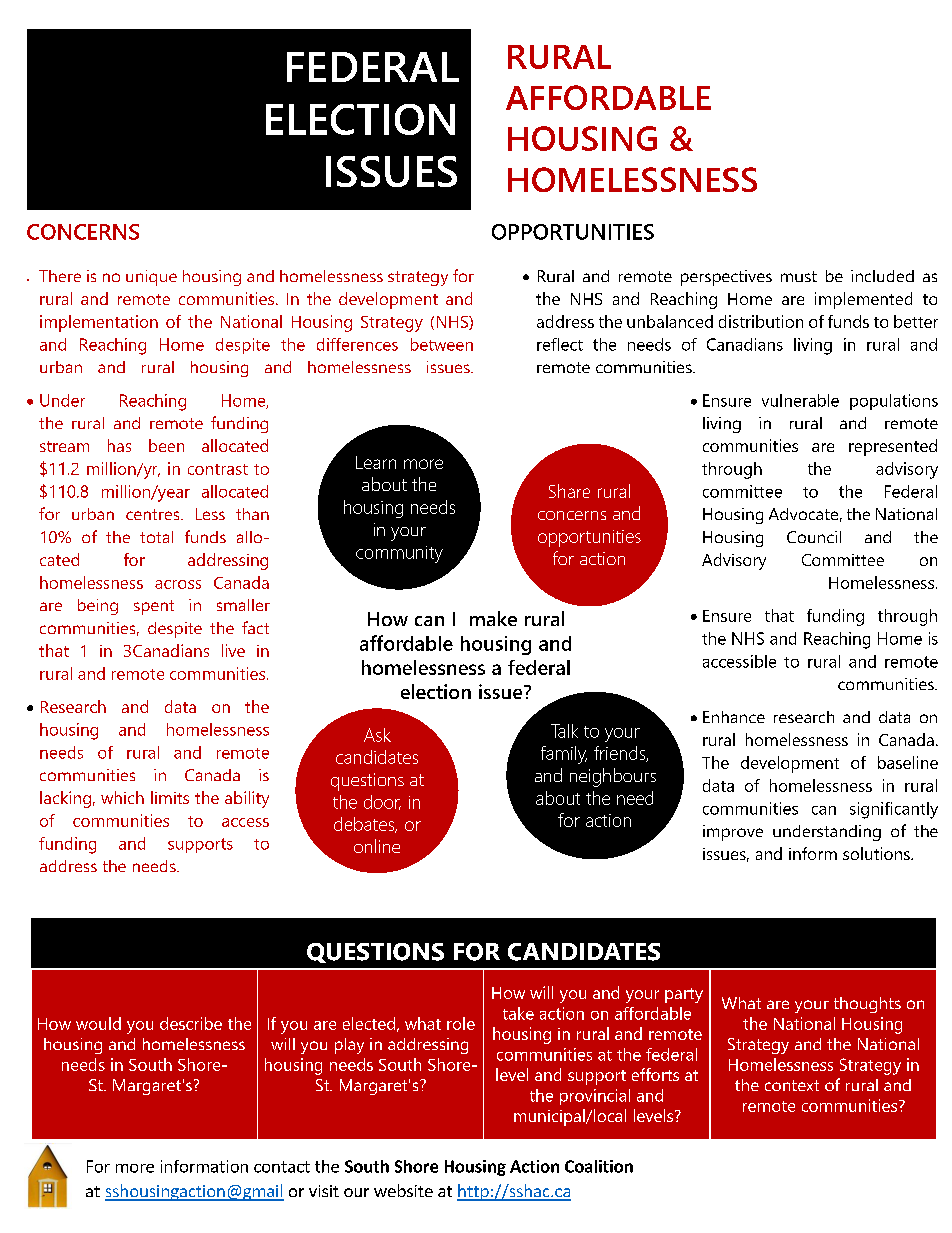 The width and height of the page is (952, 1233). What do you see at coordinates (170, 797) in the page?
I see `limits` at bounding box center [170, 797].
